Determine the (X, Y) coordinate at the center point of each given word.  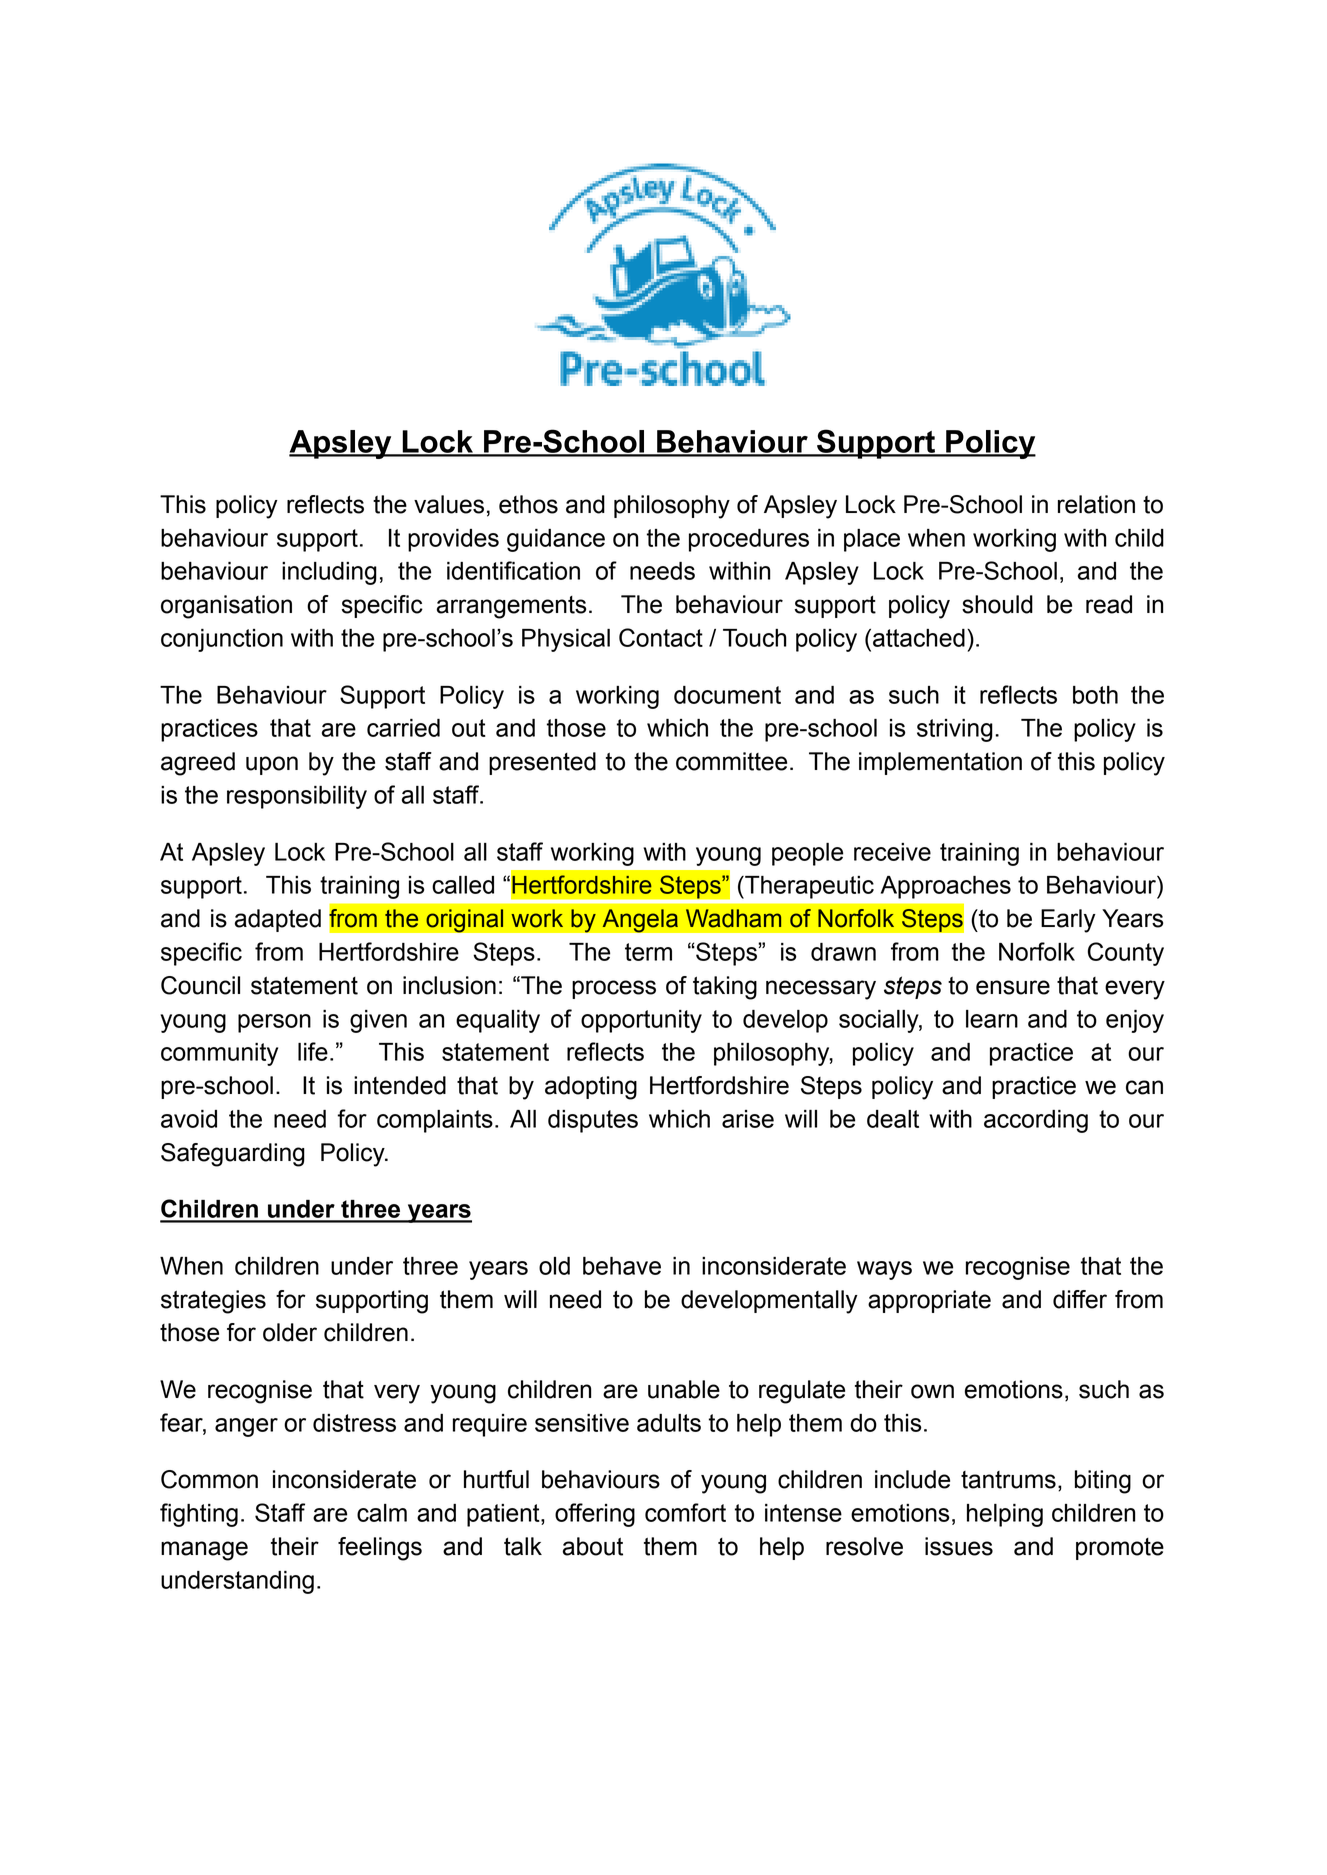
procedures (749, 540)
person (274, 1023)
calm (382, 1513)
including (329, 573)
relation (1096, 504)
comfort (685, 1512)
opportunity (641, 1021)
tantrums (1008, 1480)
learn (992, 1019)
